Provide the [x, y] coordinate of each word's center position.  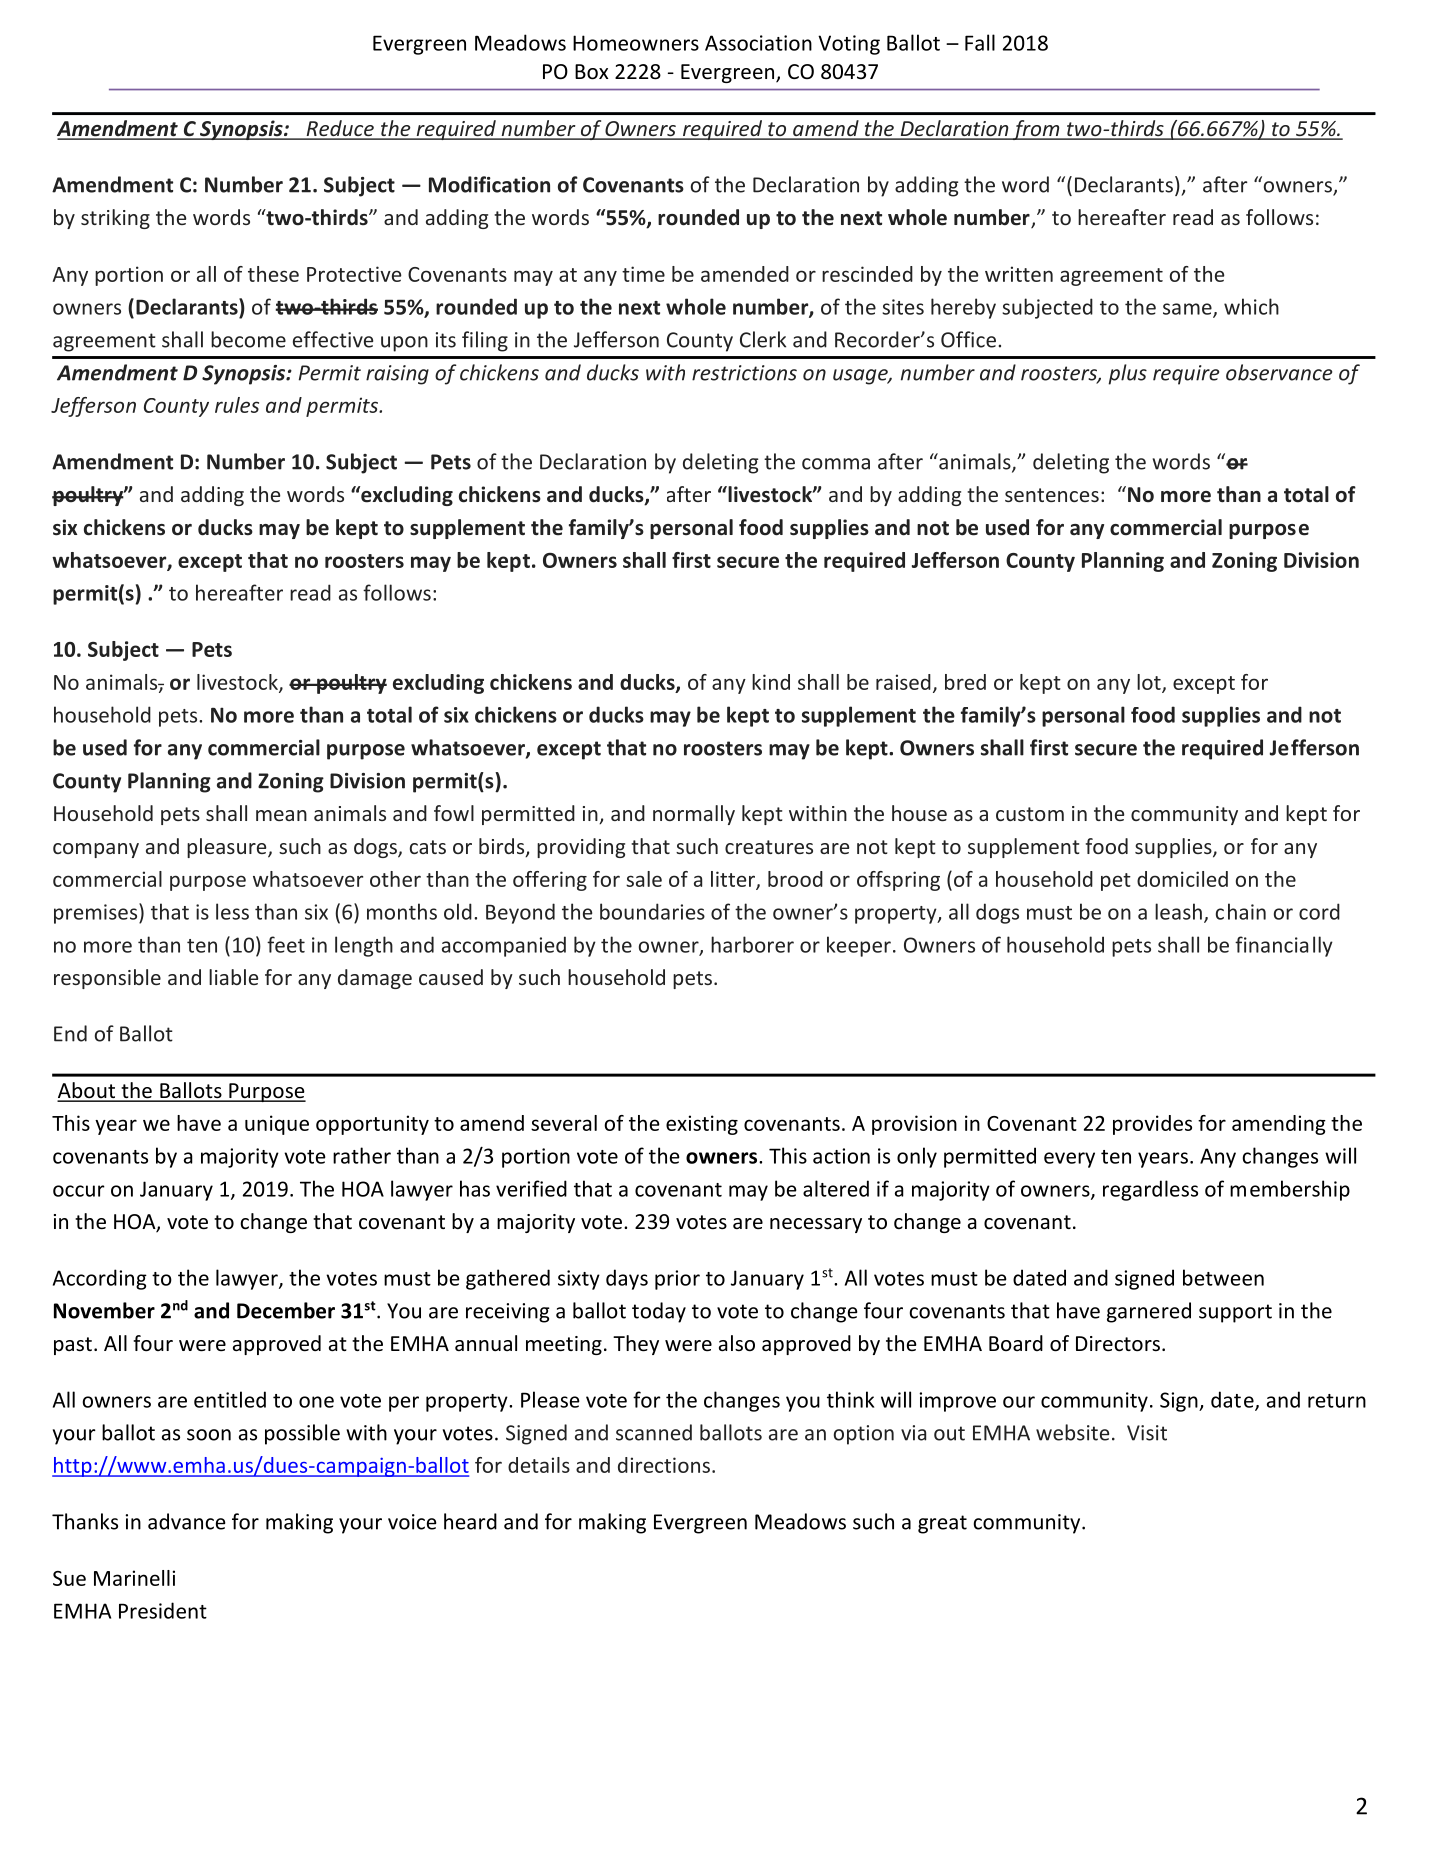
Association [758, 43]
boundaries [652, 911]
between [1223, 1277]
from [1036, 130]
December [286, 1310]
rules [237, 405]
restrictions [744, 373]
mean [281, 815]
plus [1127, 374]
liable [233, 977]
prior [677, 1280]
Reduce [340, 129]
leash [1178, 911]
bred [965, 682]
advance [187, 1521]
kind [771, 682]
